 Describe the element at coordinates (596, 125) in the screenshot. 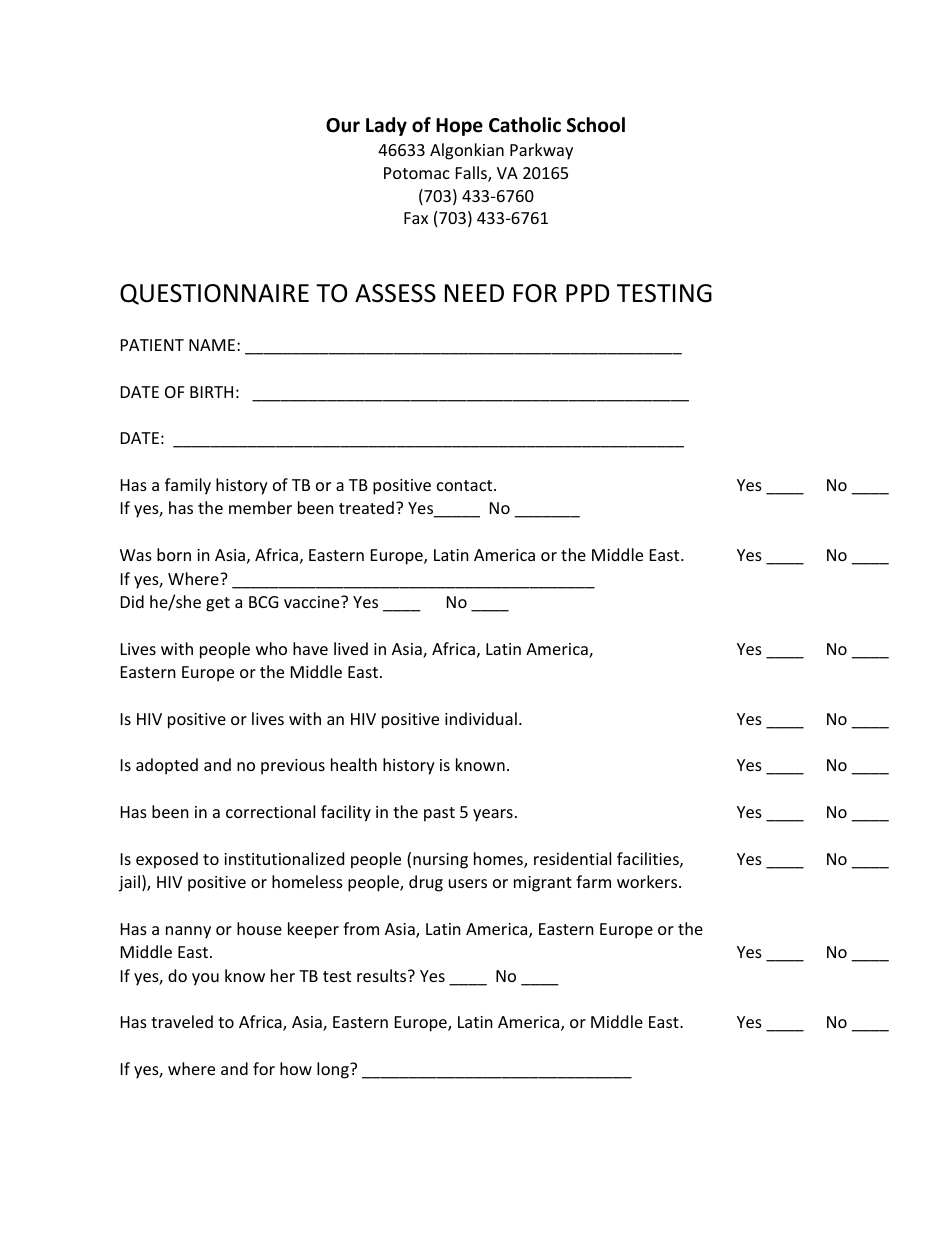

I see `School` at that location.
